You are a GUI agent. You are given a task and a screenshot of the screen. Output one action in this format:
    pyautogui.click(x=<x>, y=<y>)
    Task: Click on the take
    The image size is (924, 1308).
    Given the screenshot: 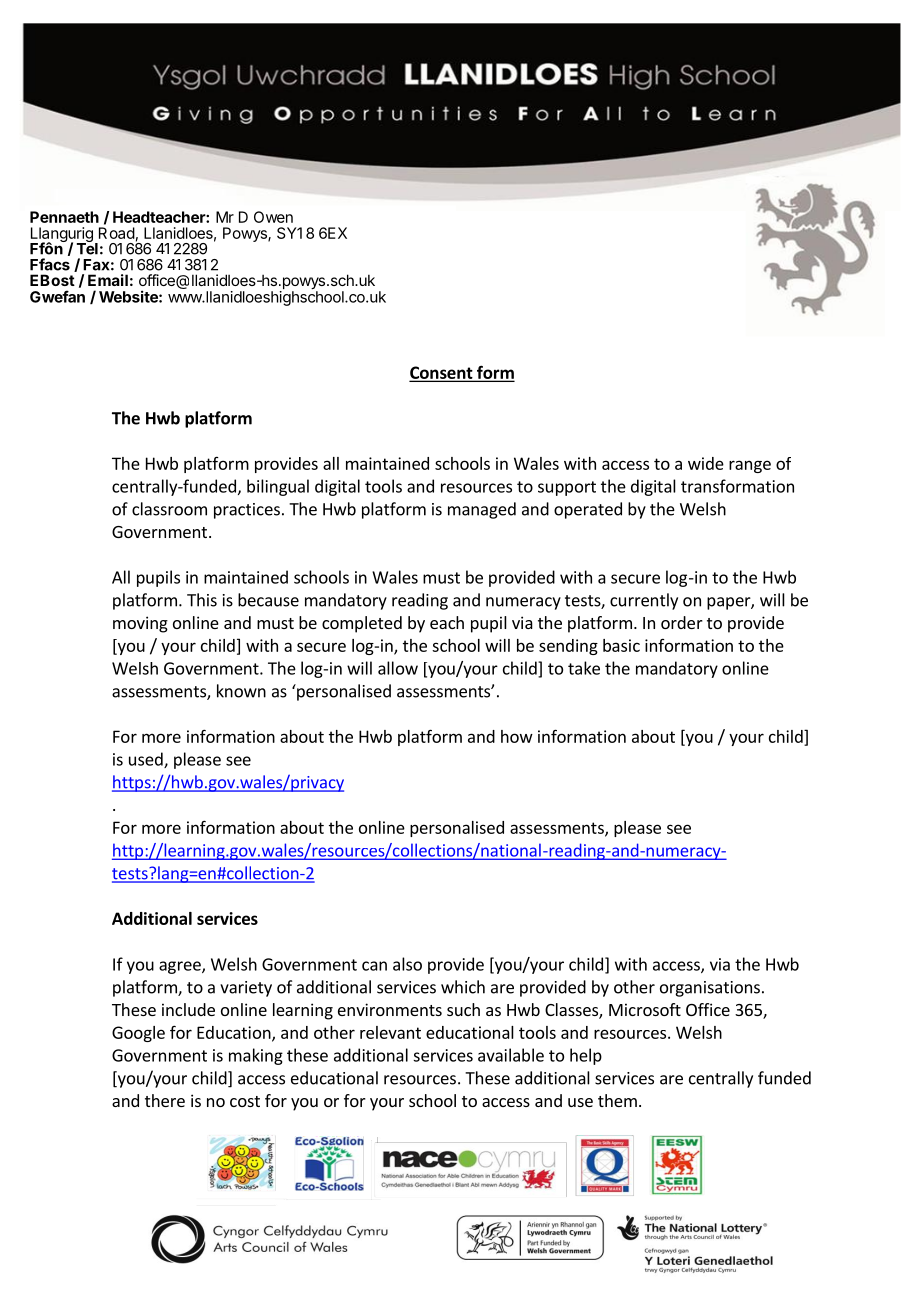 What is the action you would take?
    pyautogui.click(x=584, y=668)
